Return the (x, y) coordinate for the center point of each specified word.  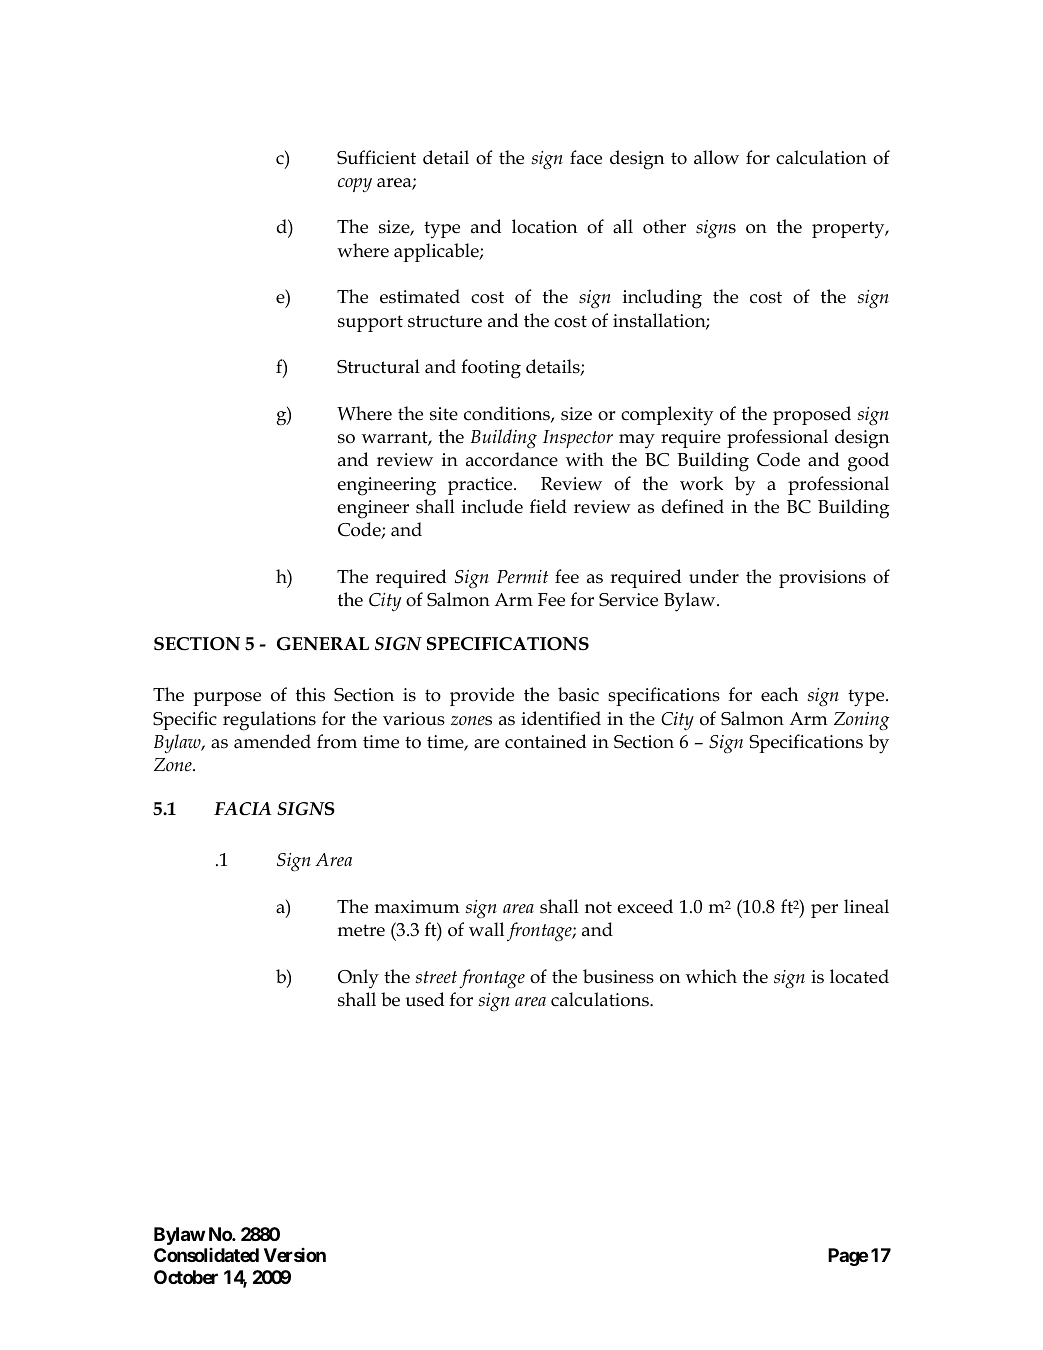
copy (355, 185)
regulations (269, 721)
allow (716, 157)
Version (295, 1255)
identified (561, 718)
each (779, 694)
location (544, 226)
